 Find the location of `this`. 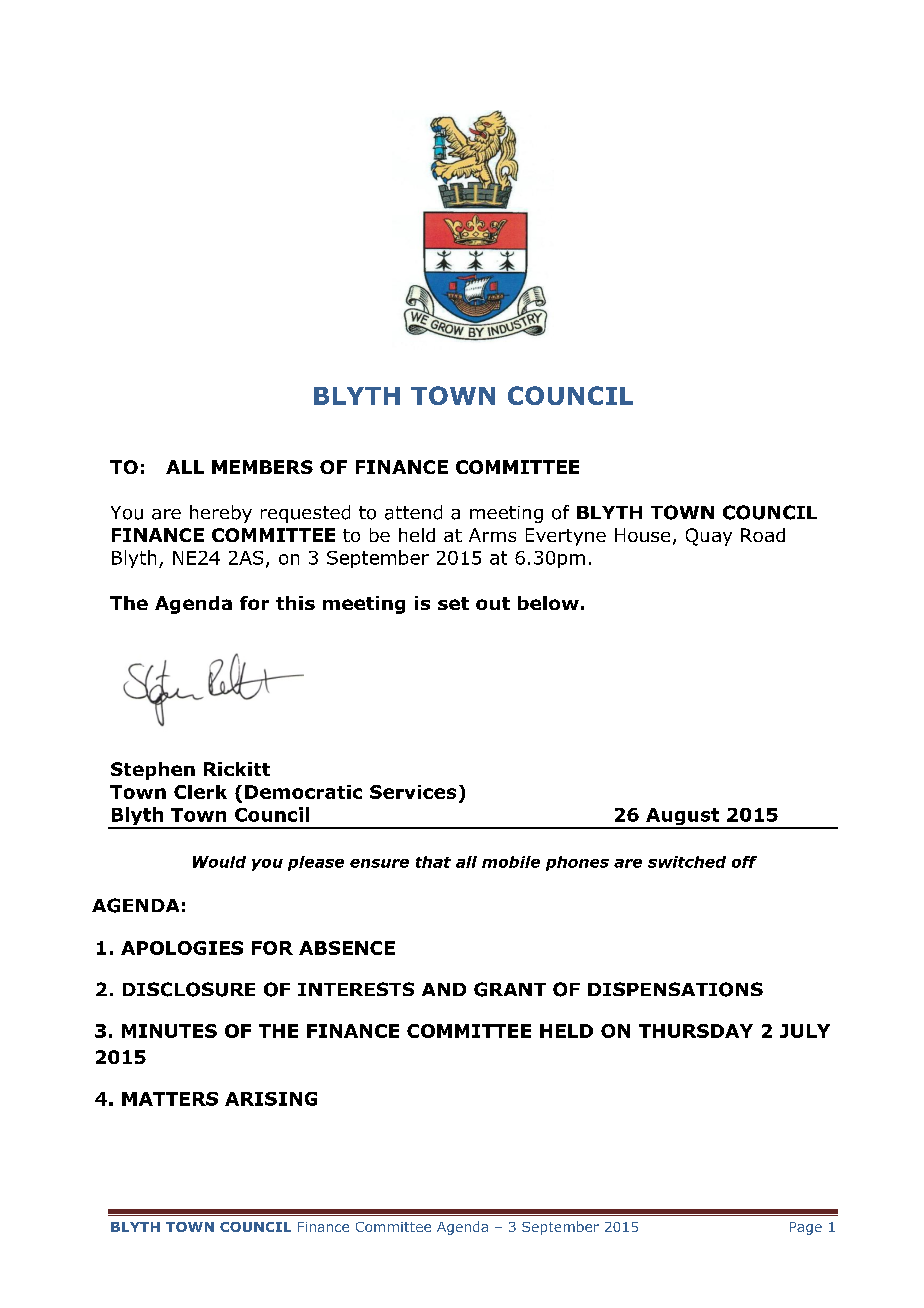

this is located at coordinates (295, 603).
